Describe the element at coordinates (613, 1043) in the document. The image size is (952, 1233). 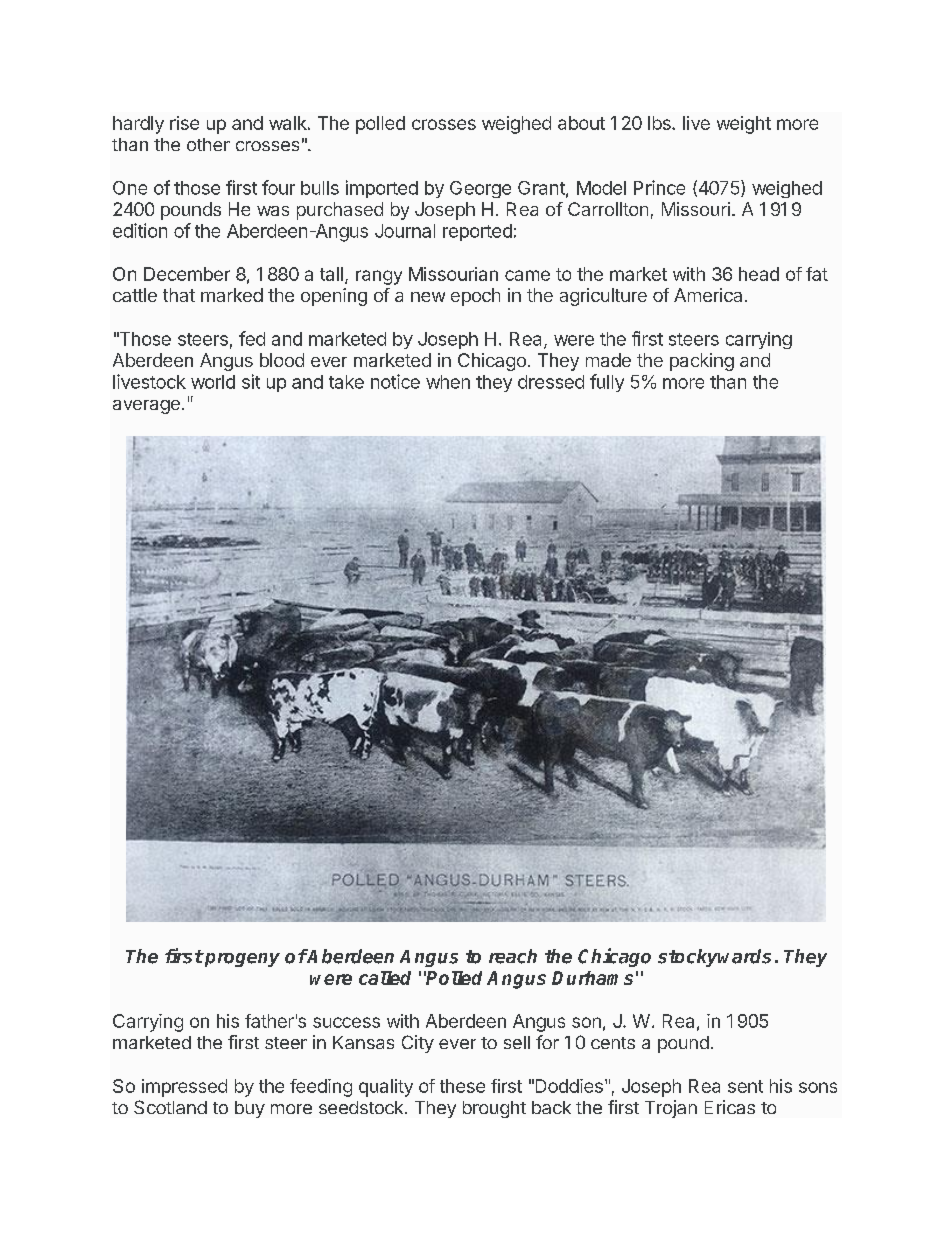
I see `cents` at that location.
